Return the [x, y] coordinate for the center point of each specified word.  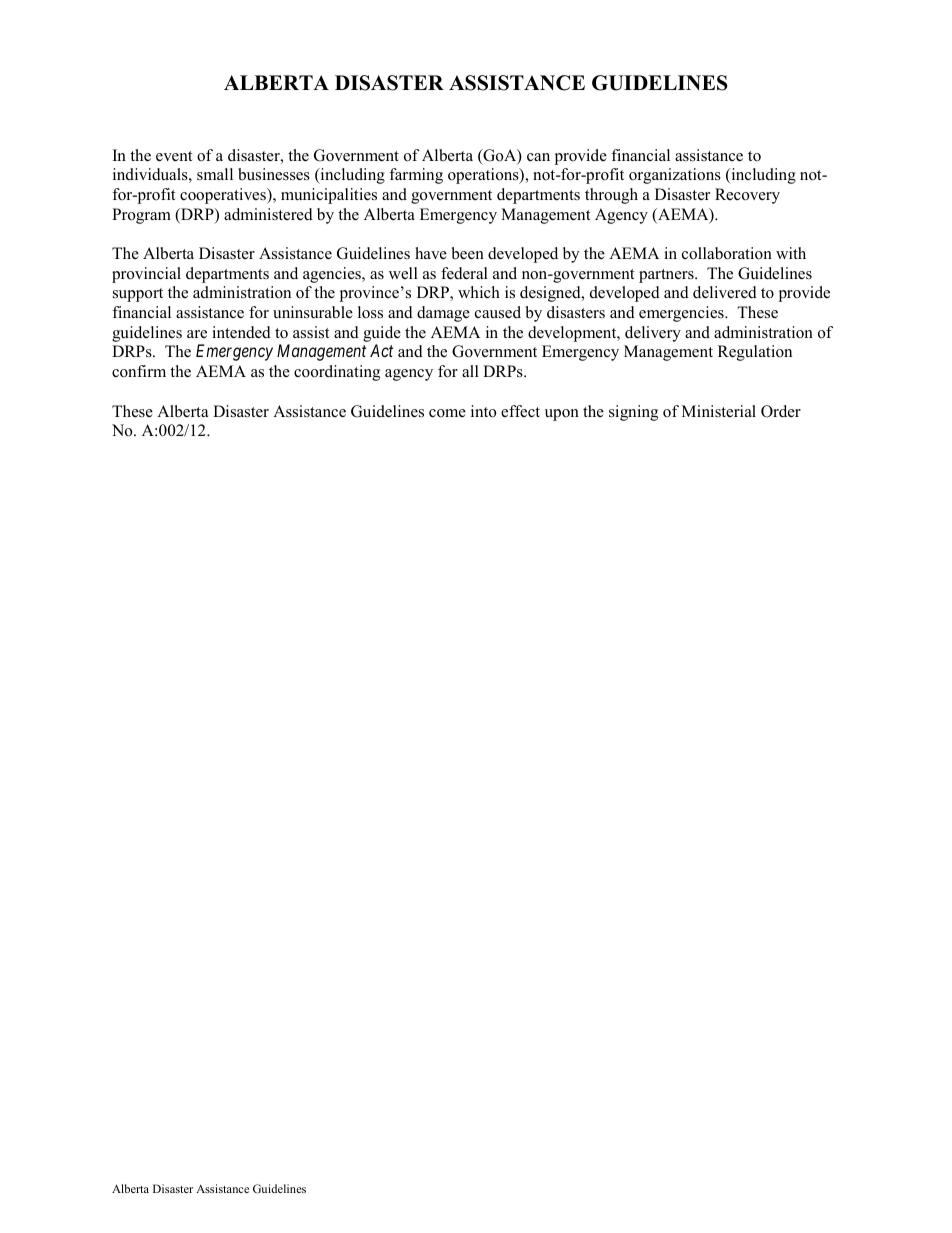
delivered [725, 292]
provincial [146, 275]
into [483, 411]
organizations [675, 176]
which [479, 292]
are [197, 334]
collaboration [727, 253]
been [468, 253]
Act [381, 350]
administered [268, 214]
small [215, 174]
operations [484, 176]
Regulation [755, 353]
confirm [139, 371]
